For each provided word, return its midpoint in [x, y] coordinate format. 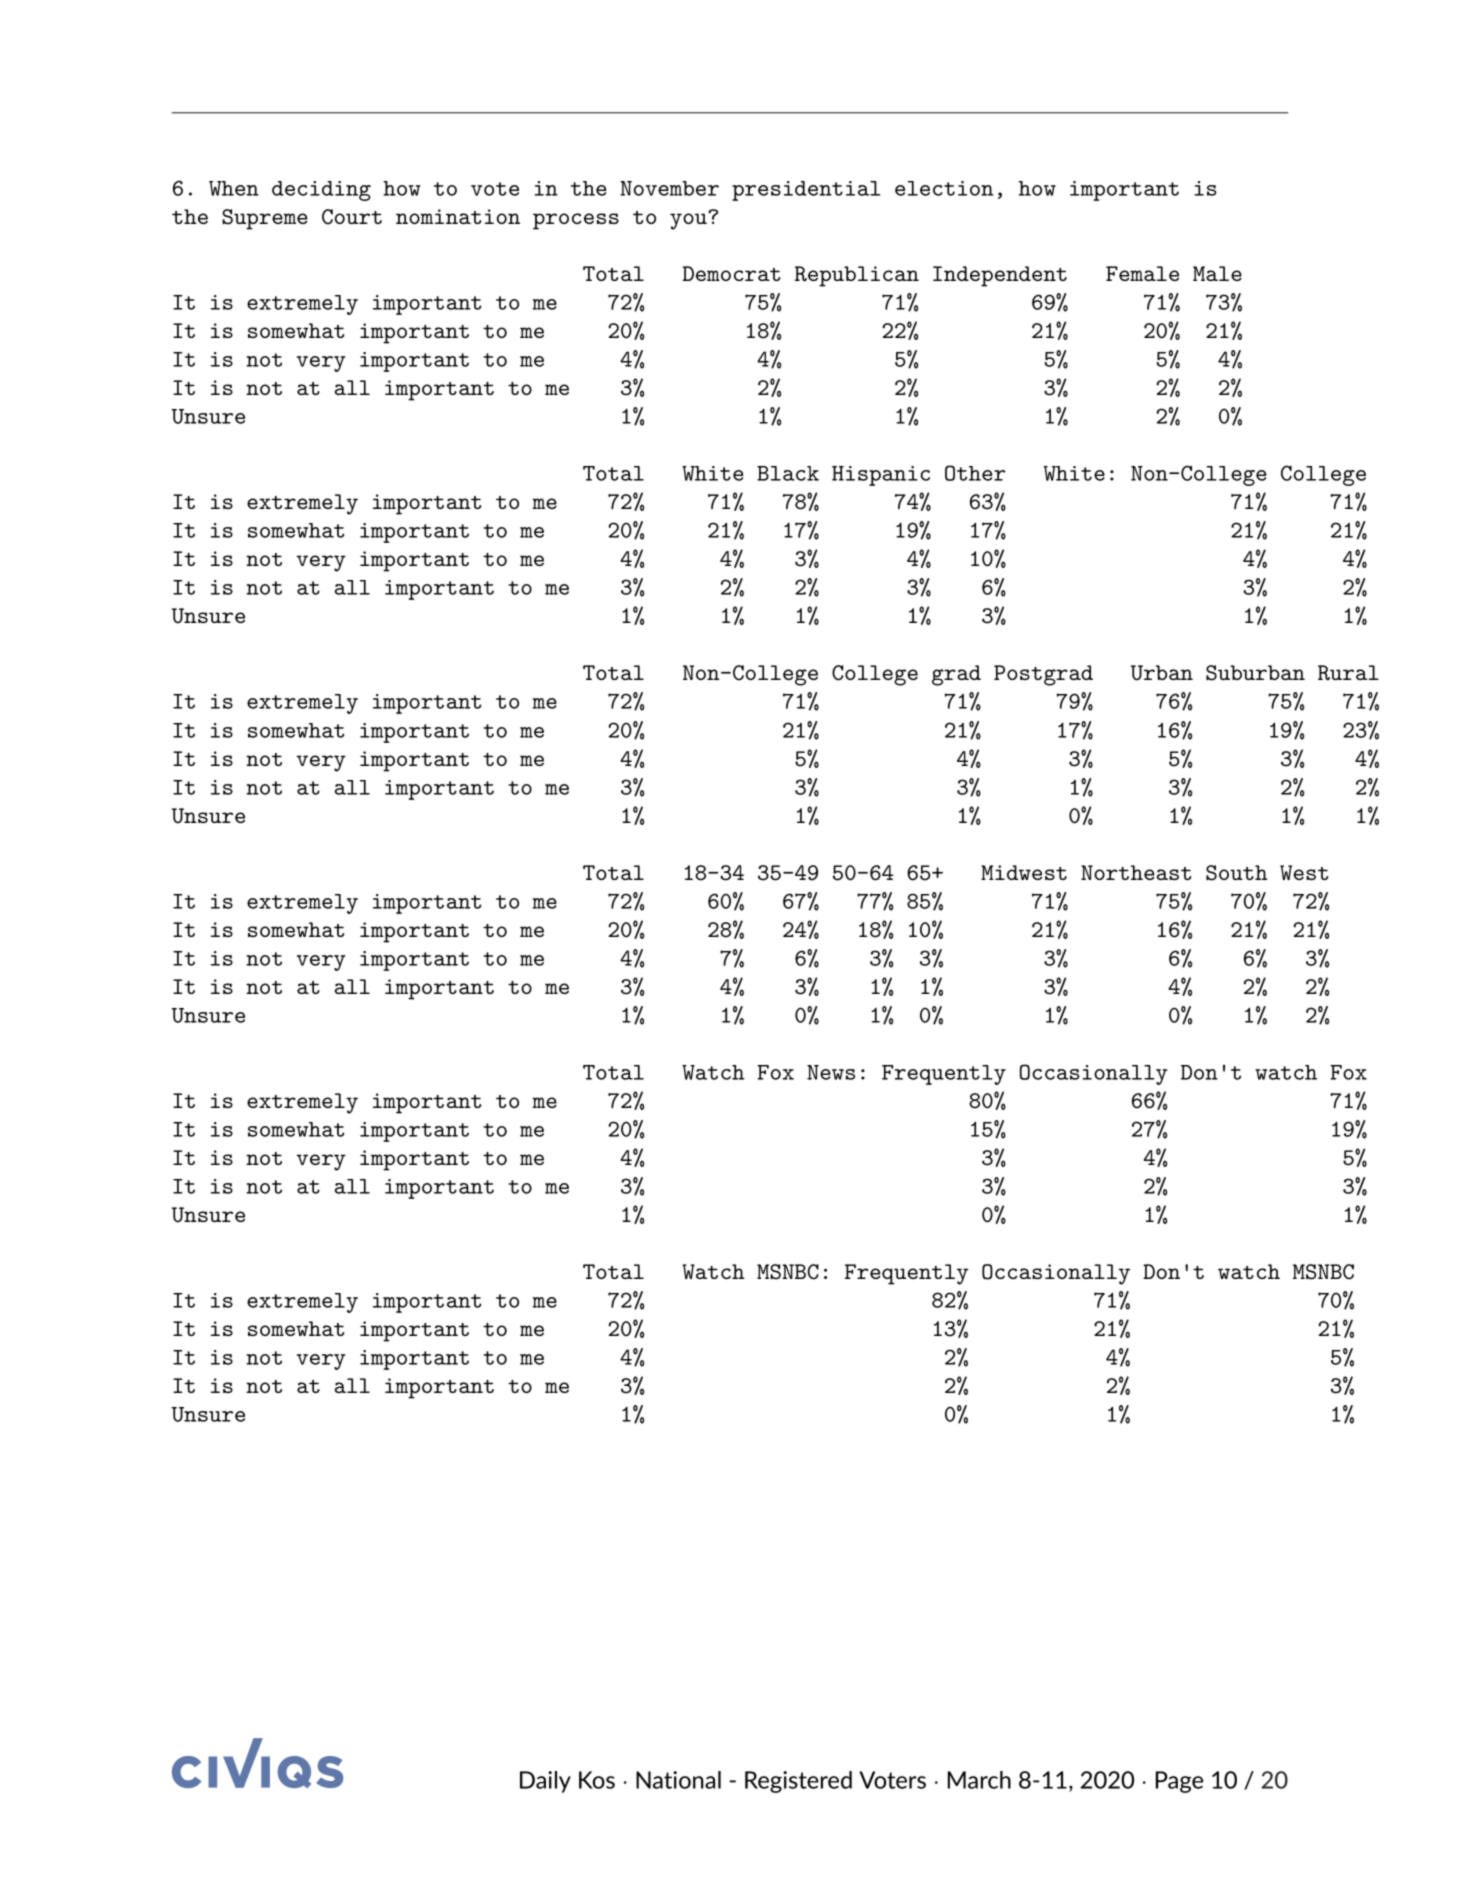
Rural [1348, 673]
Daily [545, 1782]
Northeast [1136, 872]
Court [352, 217]
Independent [1000, 276]
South [1237, 873]
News [831, 1072]
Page [1179, 1782]
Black [788, 473]
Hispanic [881, 476]
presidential [806, 191]
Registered [798, 1782]
